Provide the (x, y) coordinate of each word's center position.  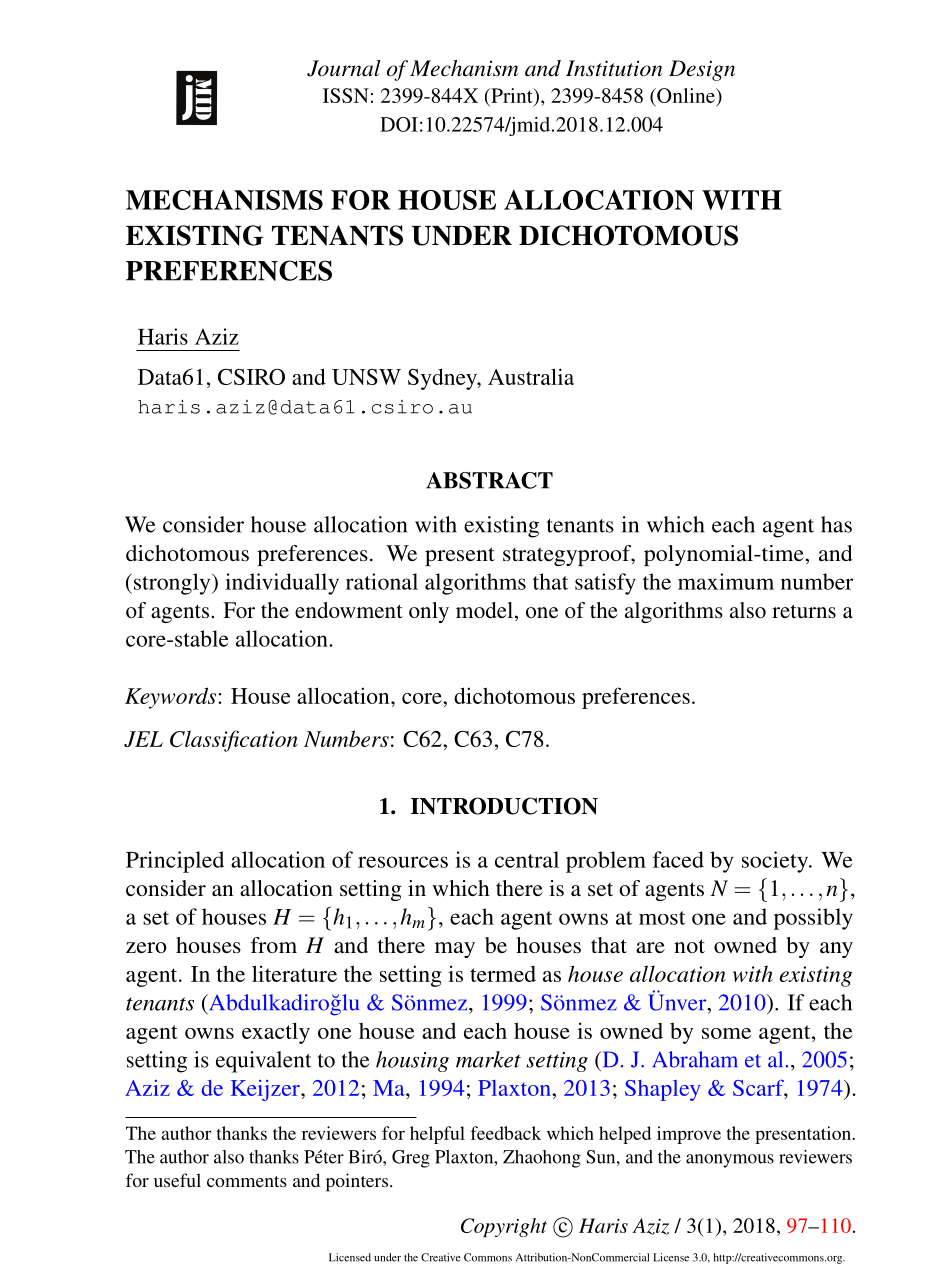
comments (247, 1181)
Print (512, 97)
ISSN (346, 95)
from (274, 945)
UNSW (366, 377)
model (486, 611)
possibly (813, 919)
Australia (531, 376)
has (836, 524)
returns (804, 611)
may (455, 950)
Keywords (172, 698)
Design (702, 70)
